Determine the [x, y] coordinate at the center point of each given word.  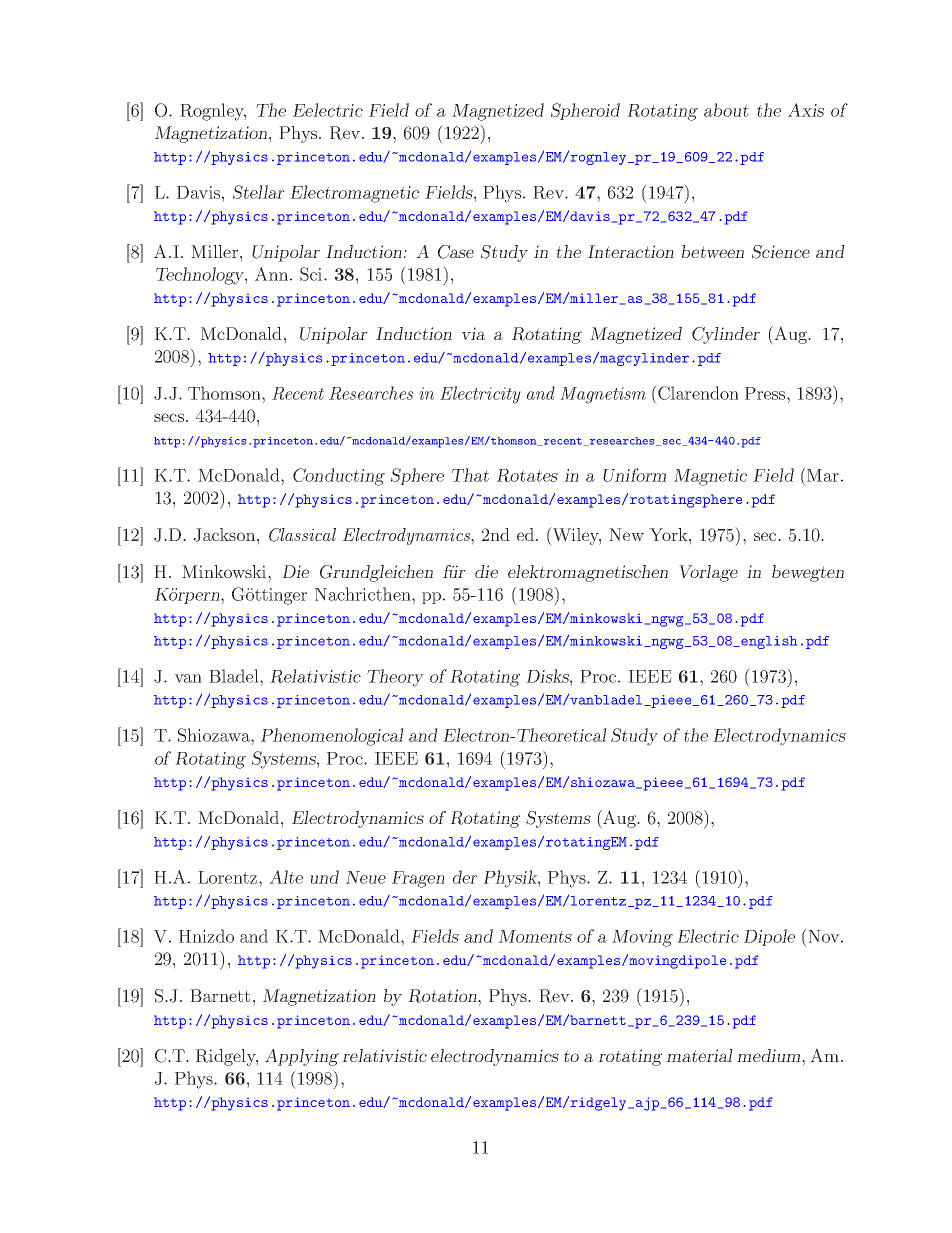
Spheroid [585, 111]
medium [770, 1055]
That [470, 475]
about [726, 110]
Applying [302, 1057]
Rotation [443, 996]
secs [169, 417]
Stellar [259, 192]
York [669, 534]
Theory [395, 678]
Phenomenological [332, 737]
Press [766, 393]
